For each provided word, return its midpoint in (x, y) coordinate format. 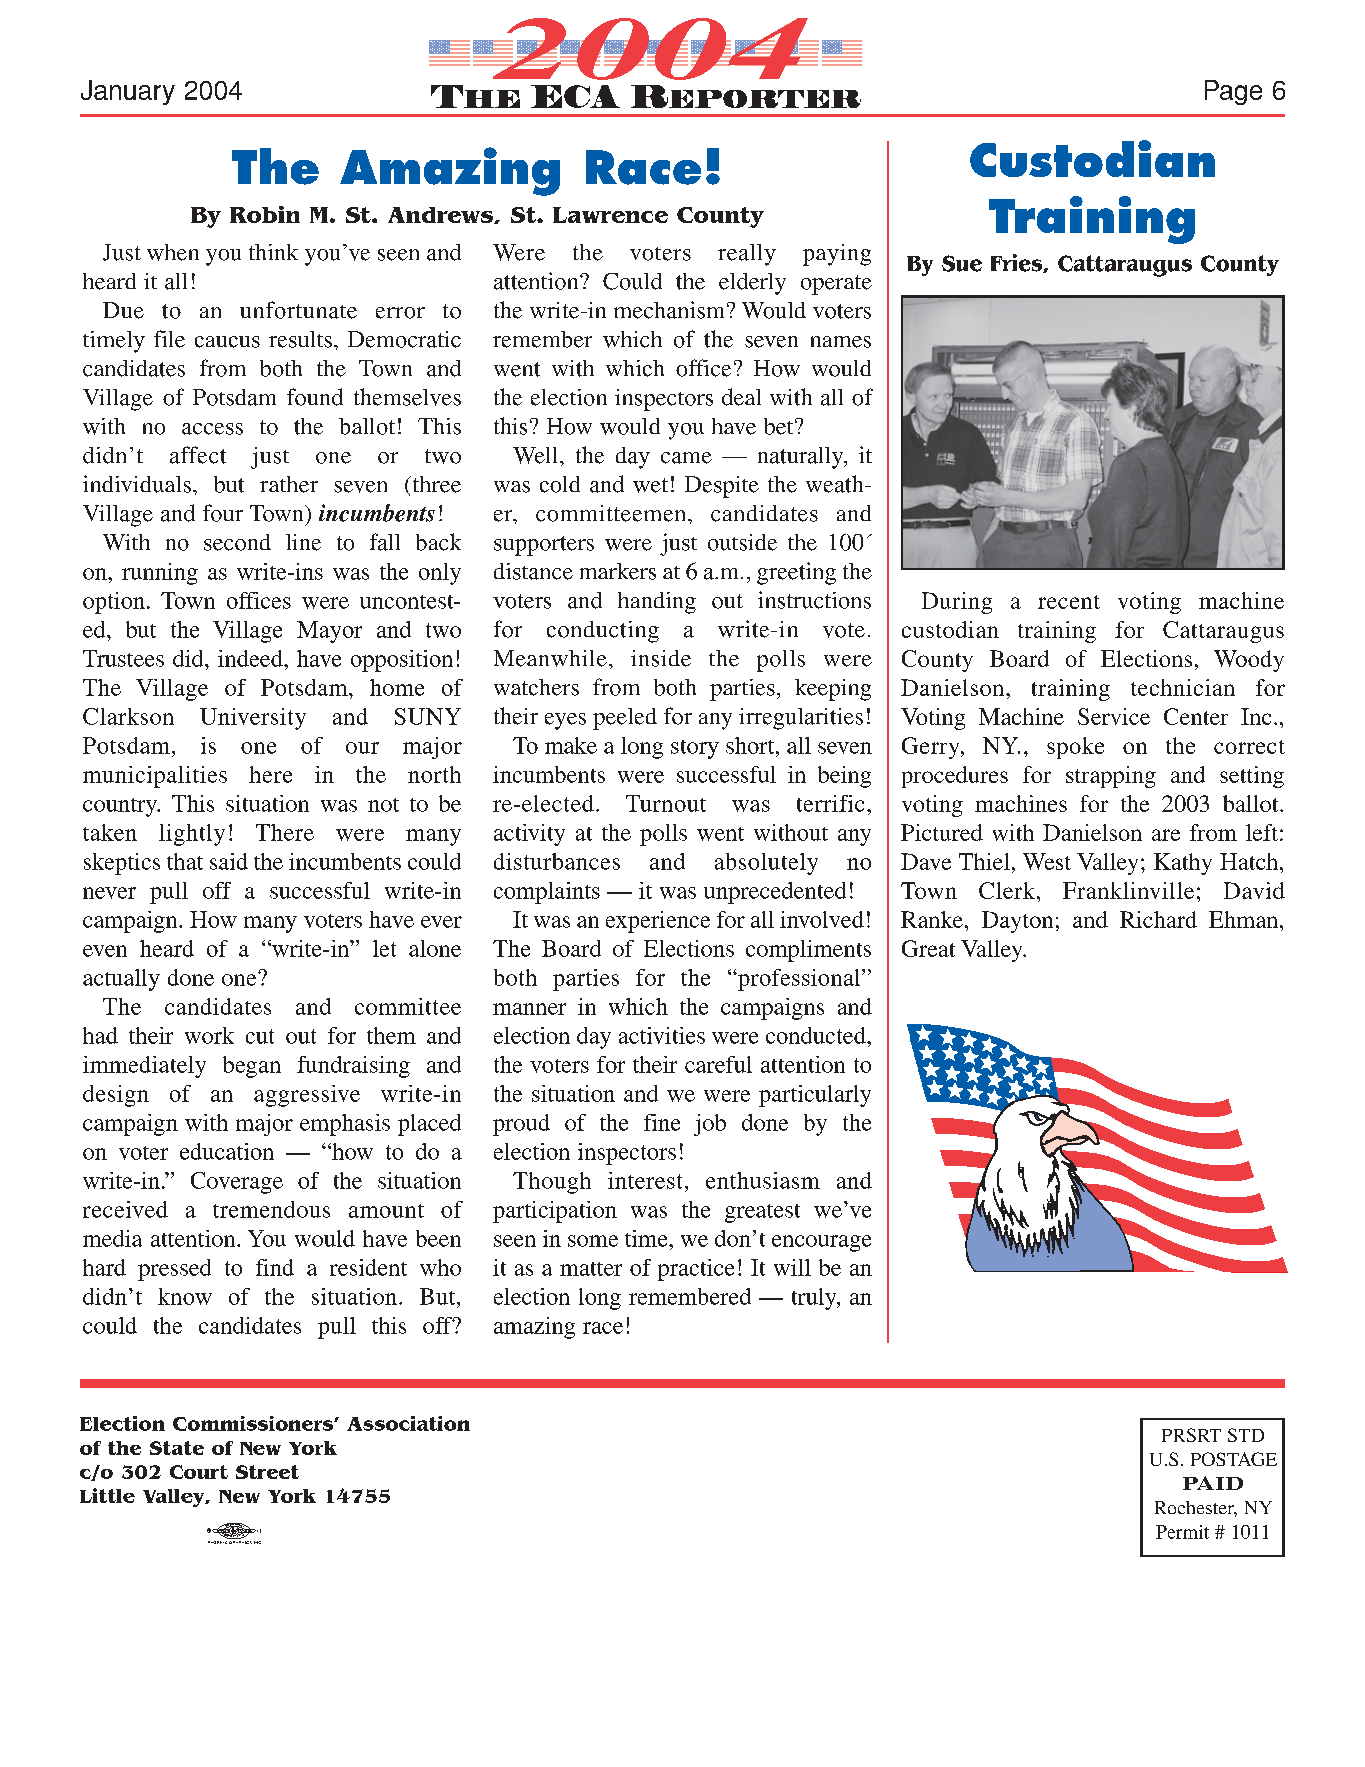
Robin (265, 214)
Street (267, 1472)
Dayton (1017, 922)
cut (260, 1036)
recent (1069, 602)
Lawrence (610, 215)
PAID (1213, 1483)
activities (662, 1035)
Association (408, 1423)
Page (1233, 92)
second (237, 542)
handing (657, 603)
